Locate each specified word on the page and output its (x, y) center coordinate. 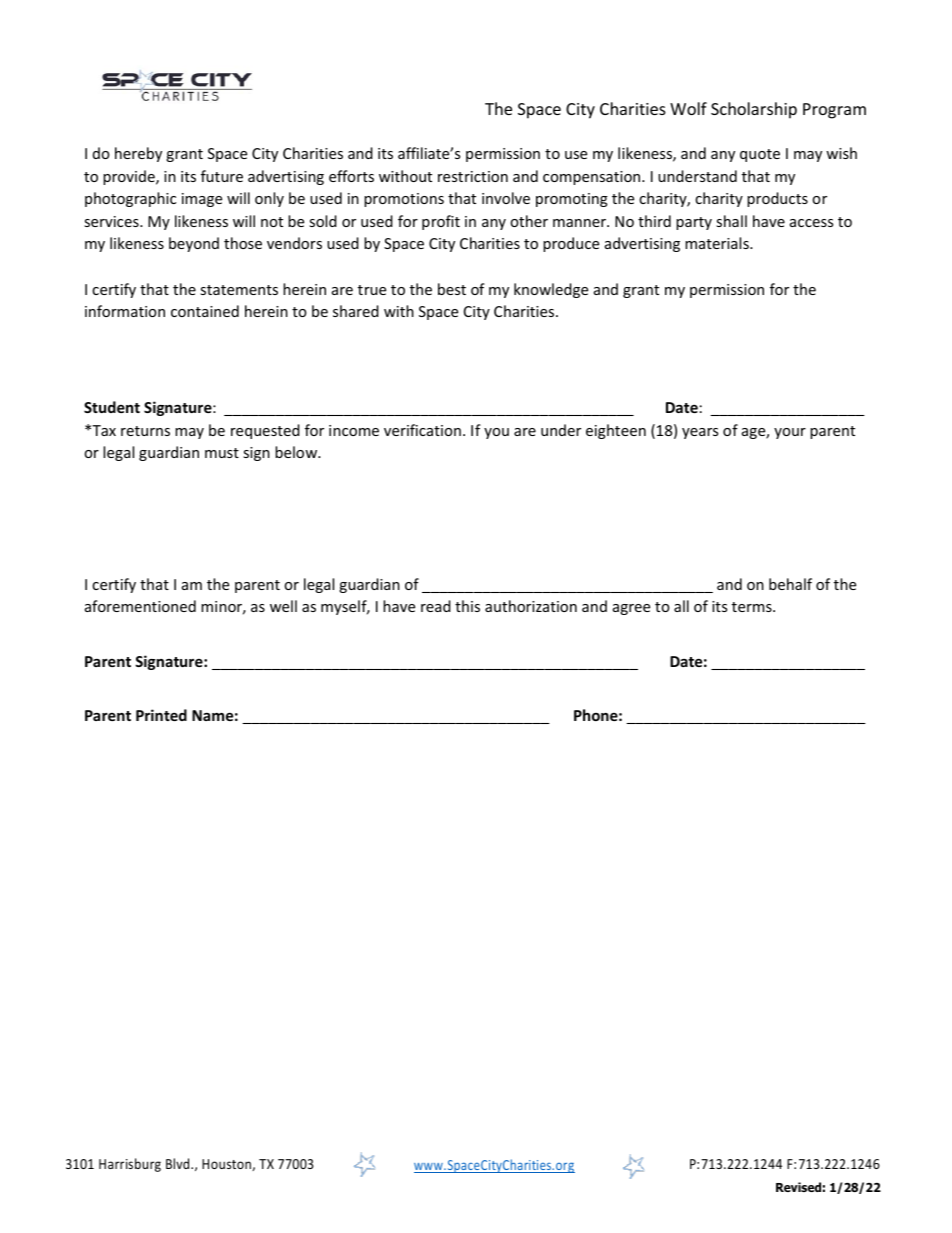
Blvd (179, 1163)
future (222, 176)
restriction (473, 176)
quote (760, 155)
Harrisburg (130, 1165)
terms (753, 607)
